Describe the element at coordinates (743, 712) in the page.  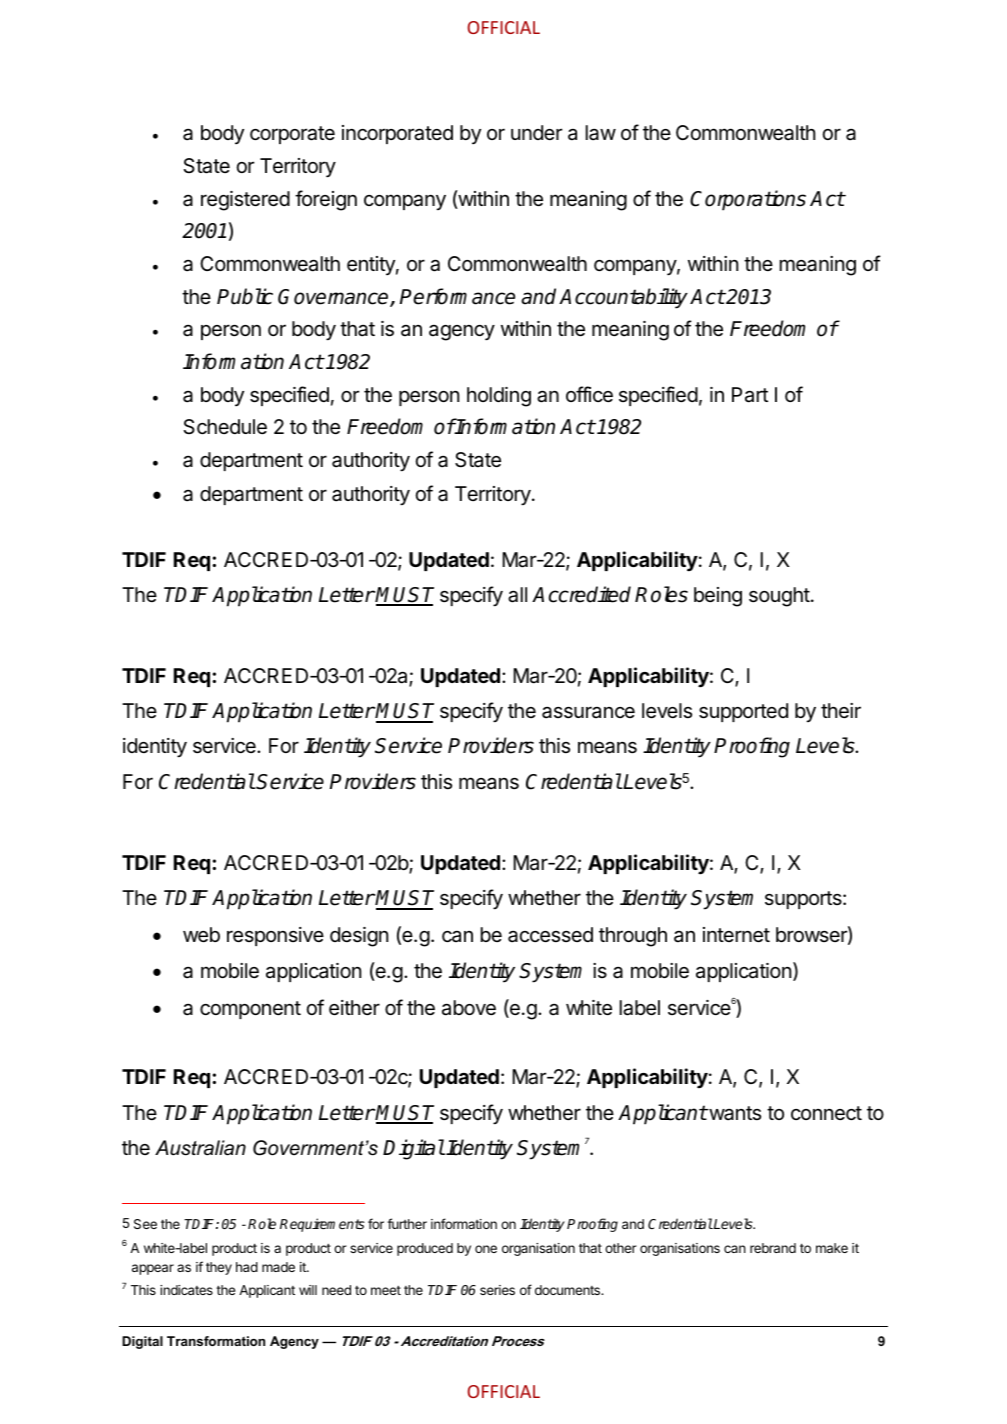
I see `supported` at that location.
